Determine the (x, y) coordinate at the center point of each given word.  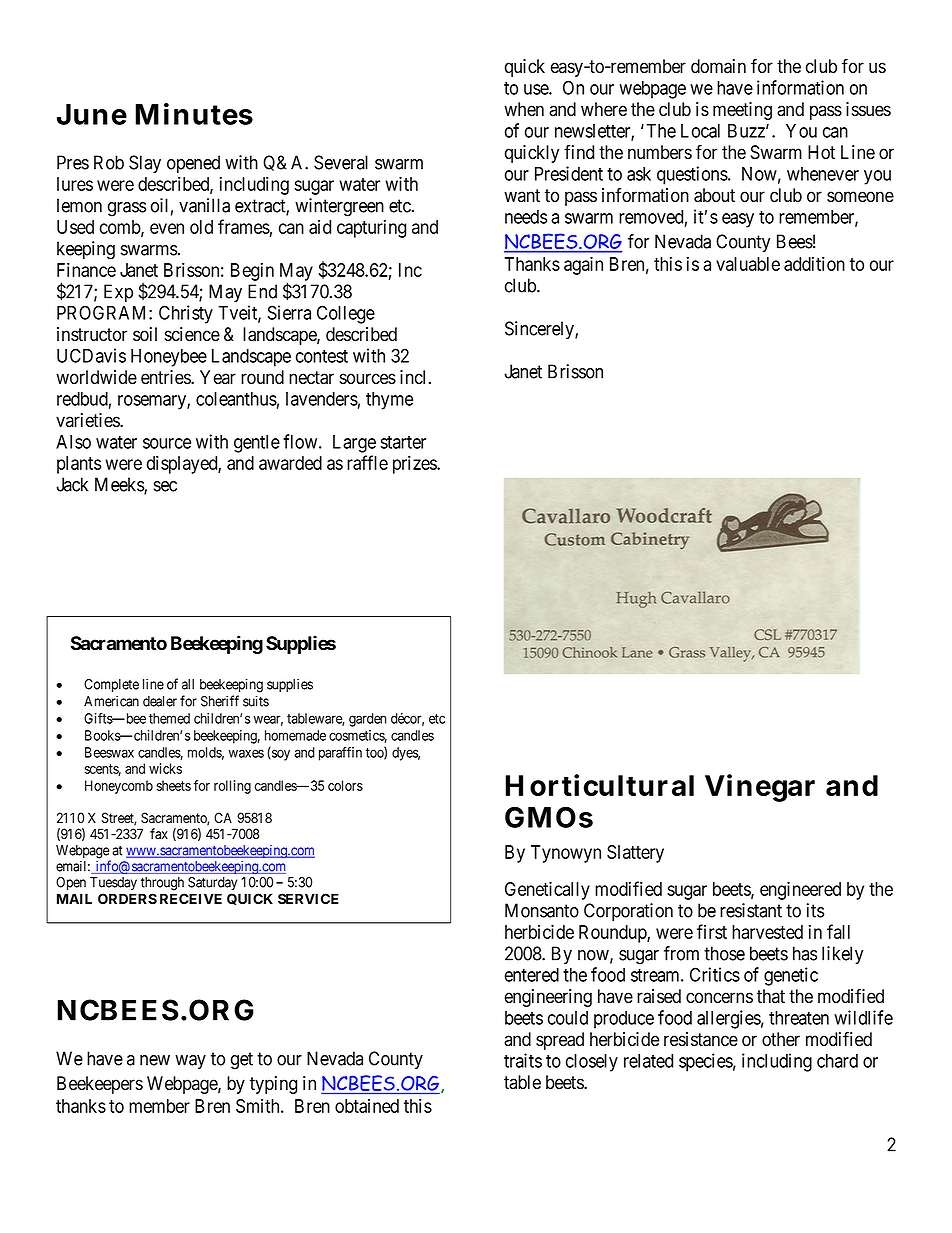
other (781, 1039)
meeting (742, 111)
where (604, 109)
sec (165, 486)
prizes (415, 464)
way (190, 1062)
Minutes (194, 114)
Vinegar (760, 788)
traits (523, 1060)
